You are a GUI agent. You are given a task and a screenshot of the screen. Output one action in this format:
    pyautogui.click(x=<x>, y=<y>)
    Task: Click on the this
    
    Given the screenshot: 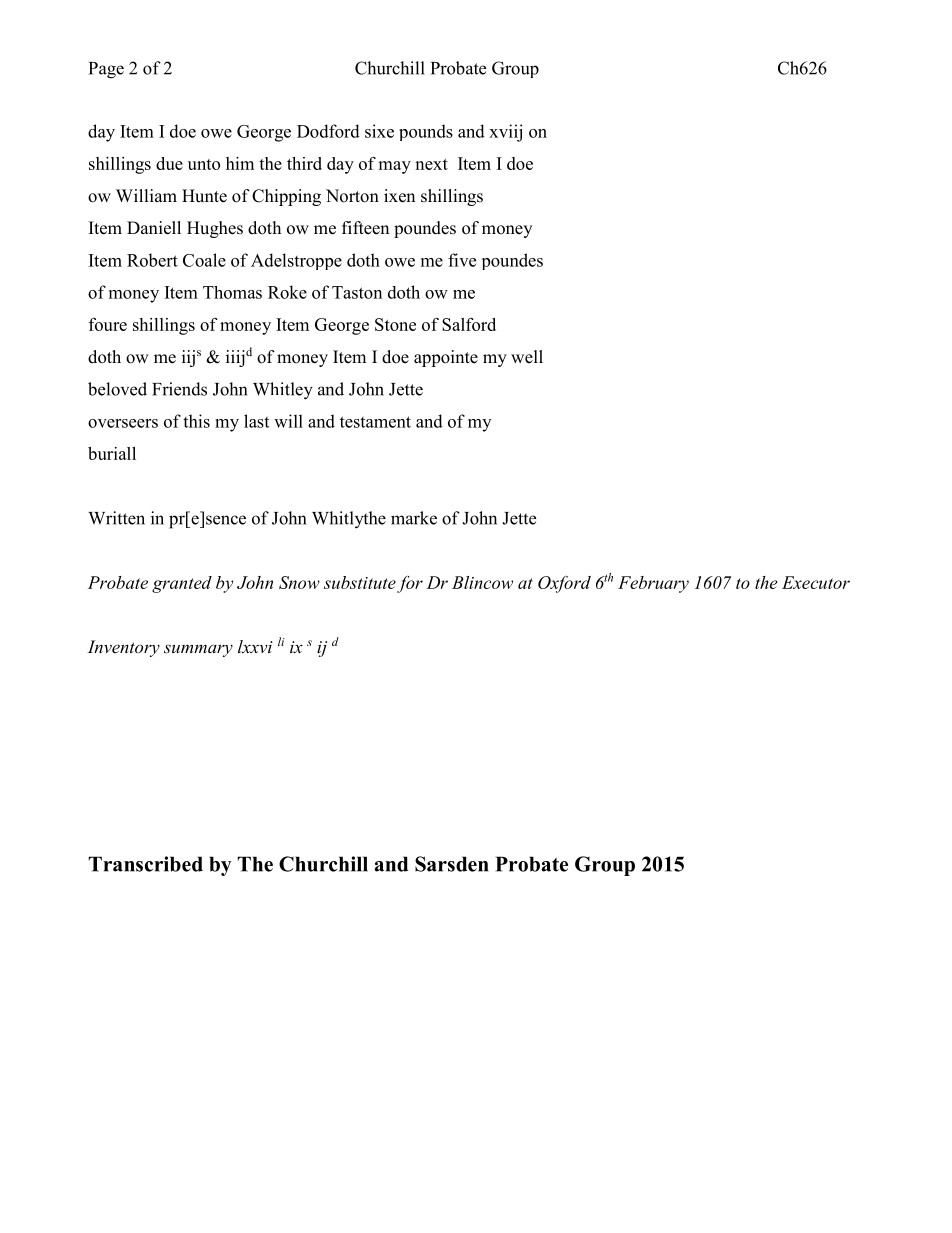 What is the action you would take?
    pyautogui.click(x=196, y=421)
